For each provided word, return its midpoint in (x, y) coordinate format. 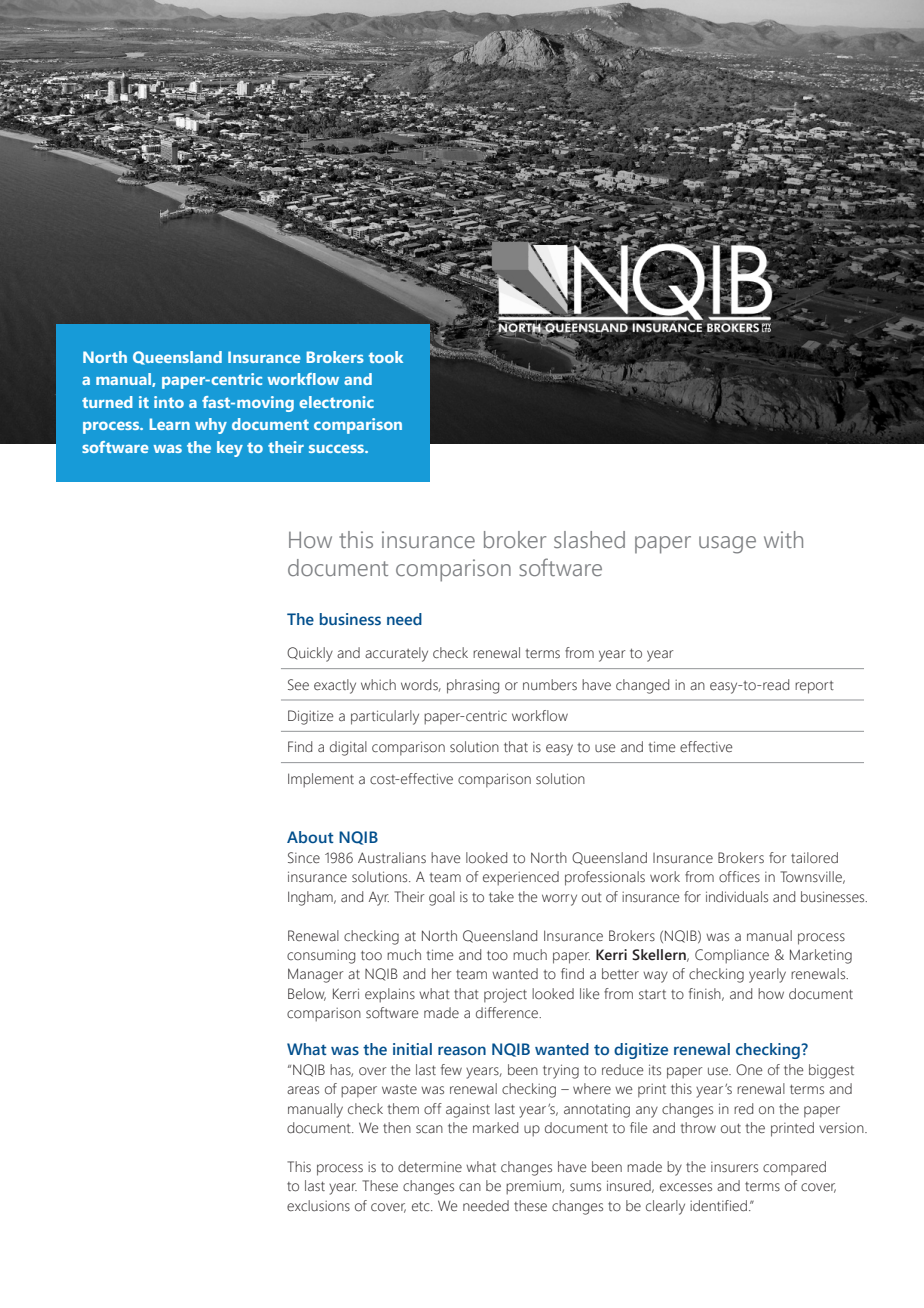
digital (348, 748)
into (169, 402)
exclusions (318, 1206)
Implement (321, 780)
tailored (814, 858)
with (783, 539)
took (386, 357)
